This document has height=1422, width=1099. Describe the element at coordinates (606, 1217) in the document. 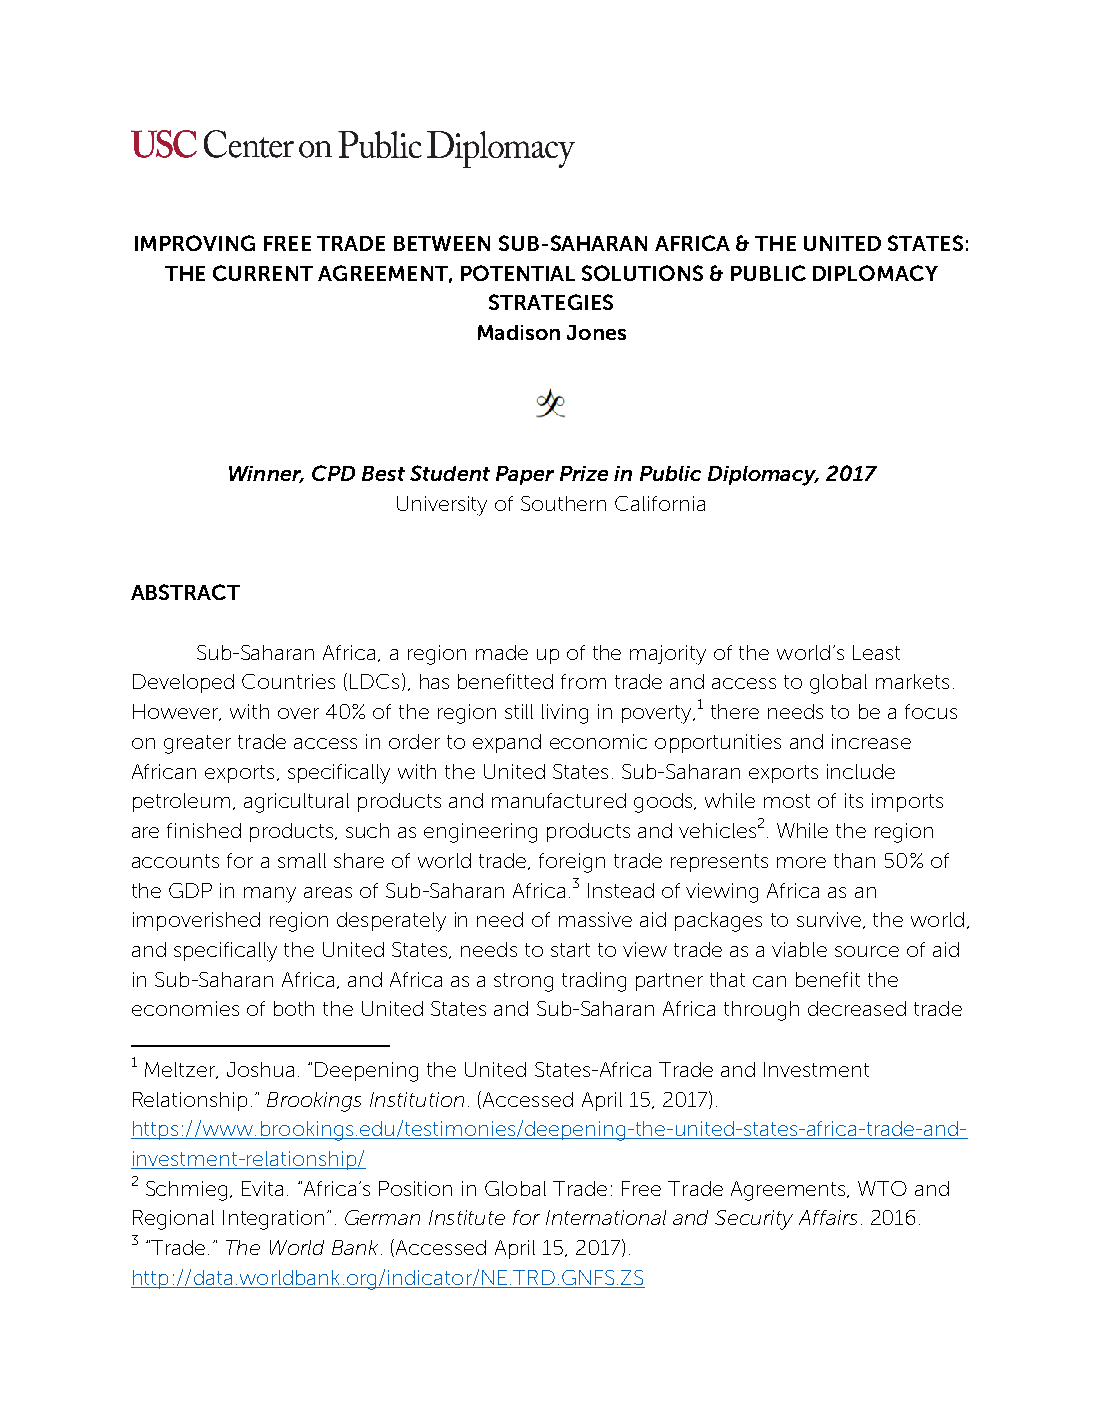

I see `International` at that location.
